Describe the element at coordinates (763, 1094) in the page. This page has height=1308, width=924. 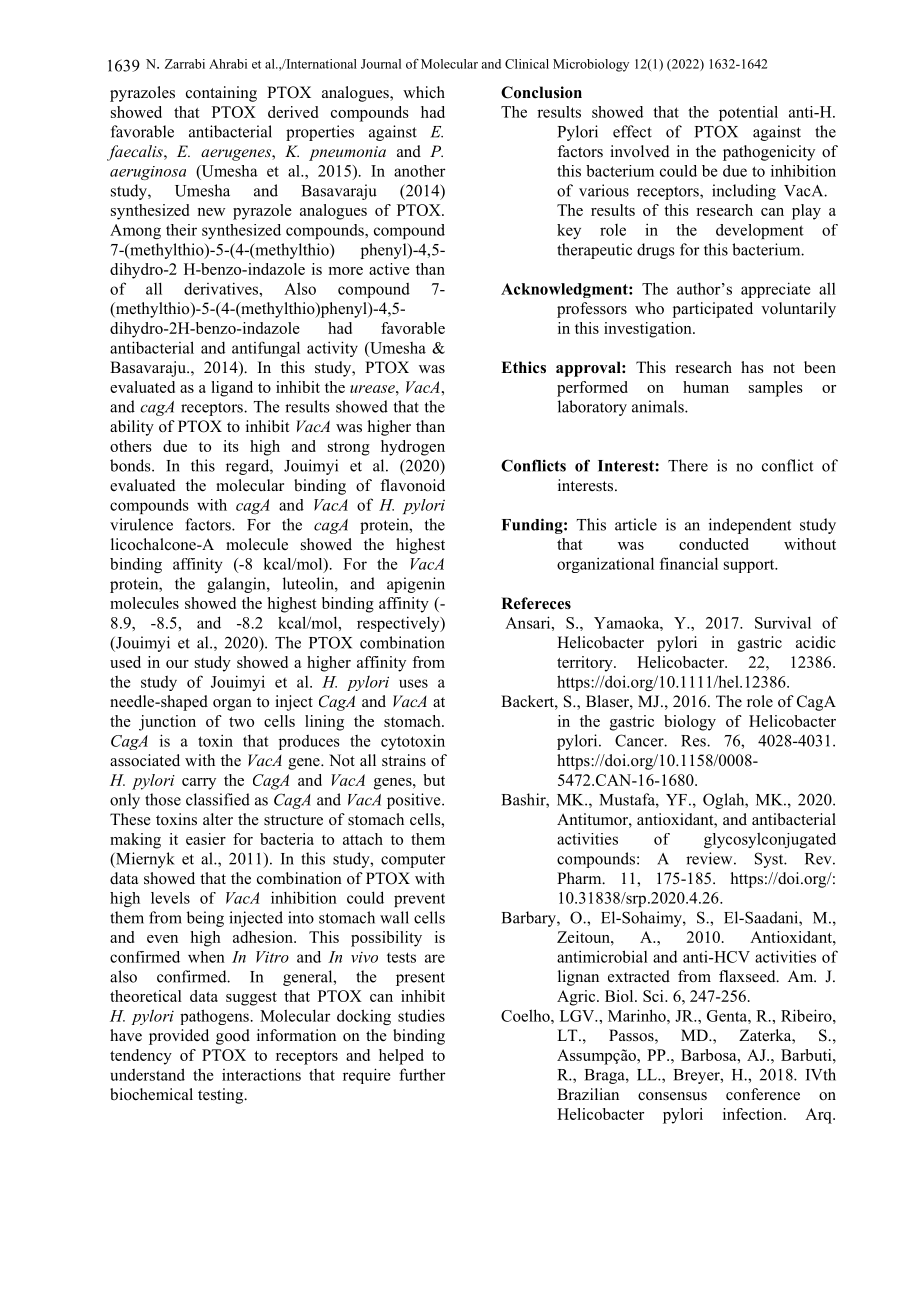
I see `conference` at that location.
